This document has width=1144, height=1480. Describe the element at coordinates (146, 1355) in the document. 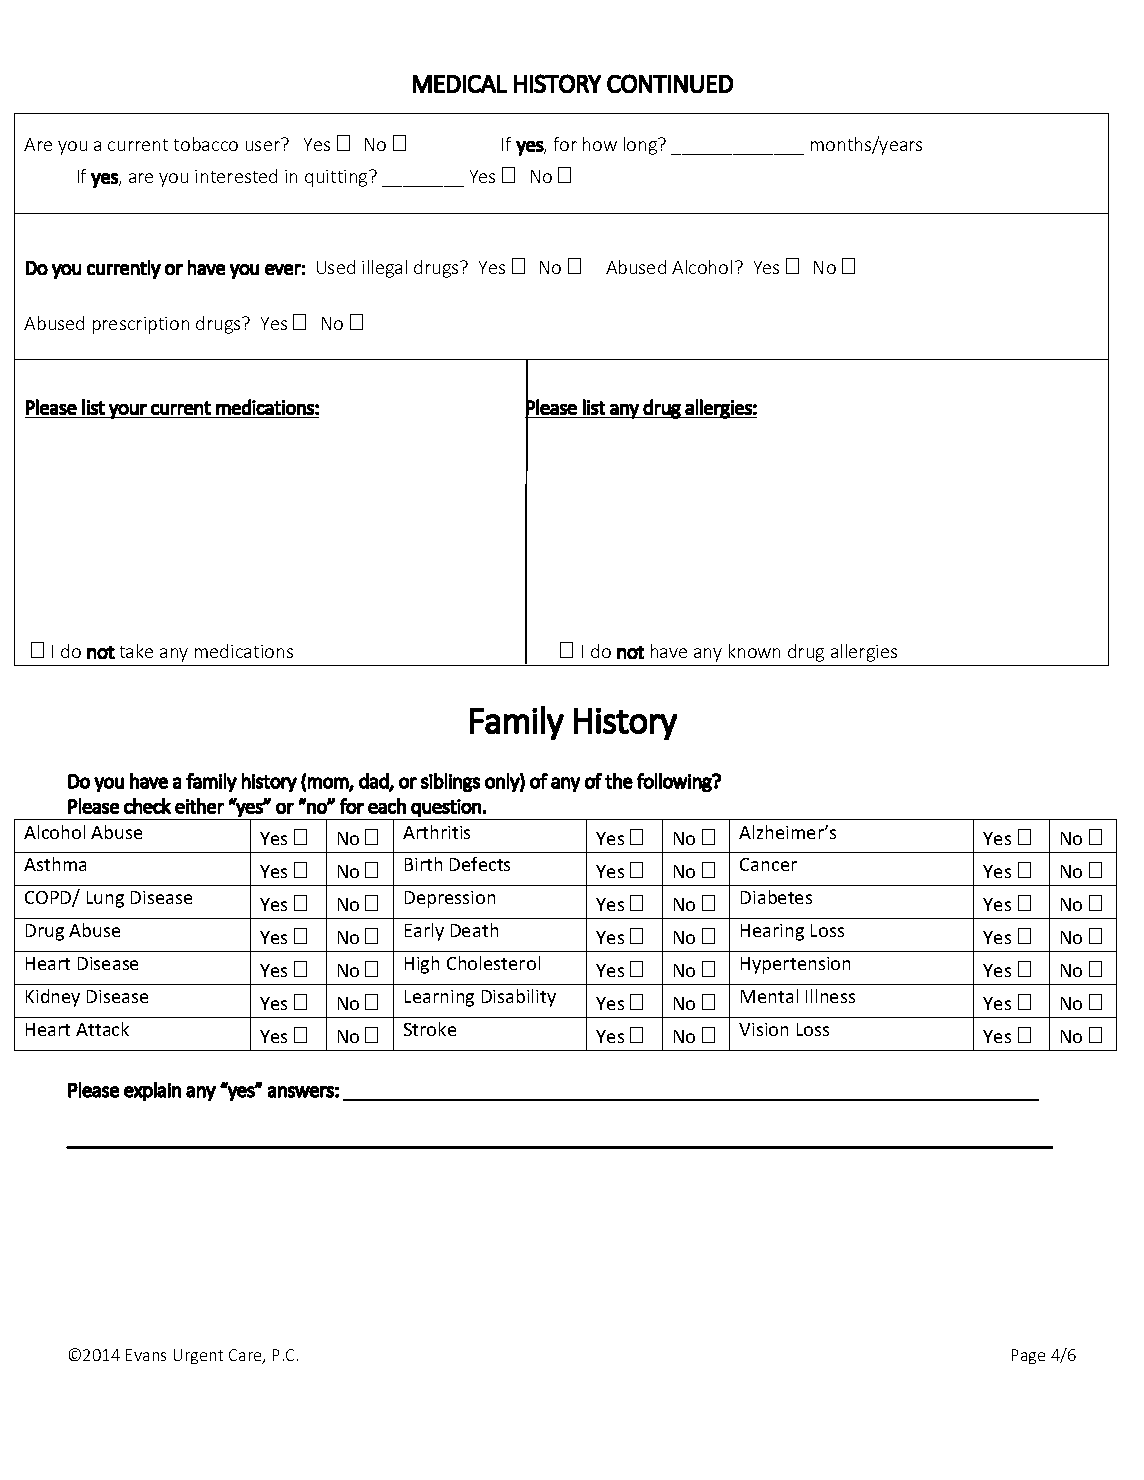

I see `Evans` at that location.
